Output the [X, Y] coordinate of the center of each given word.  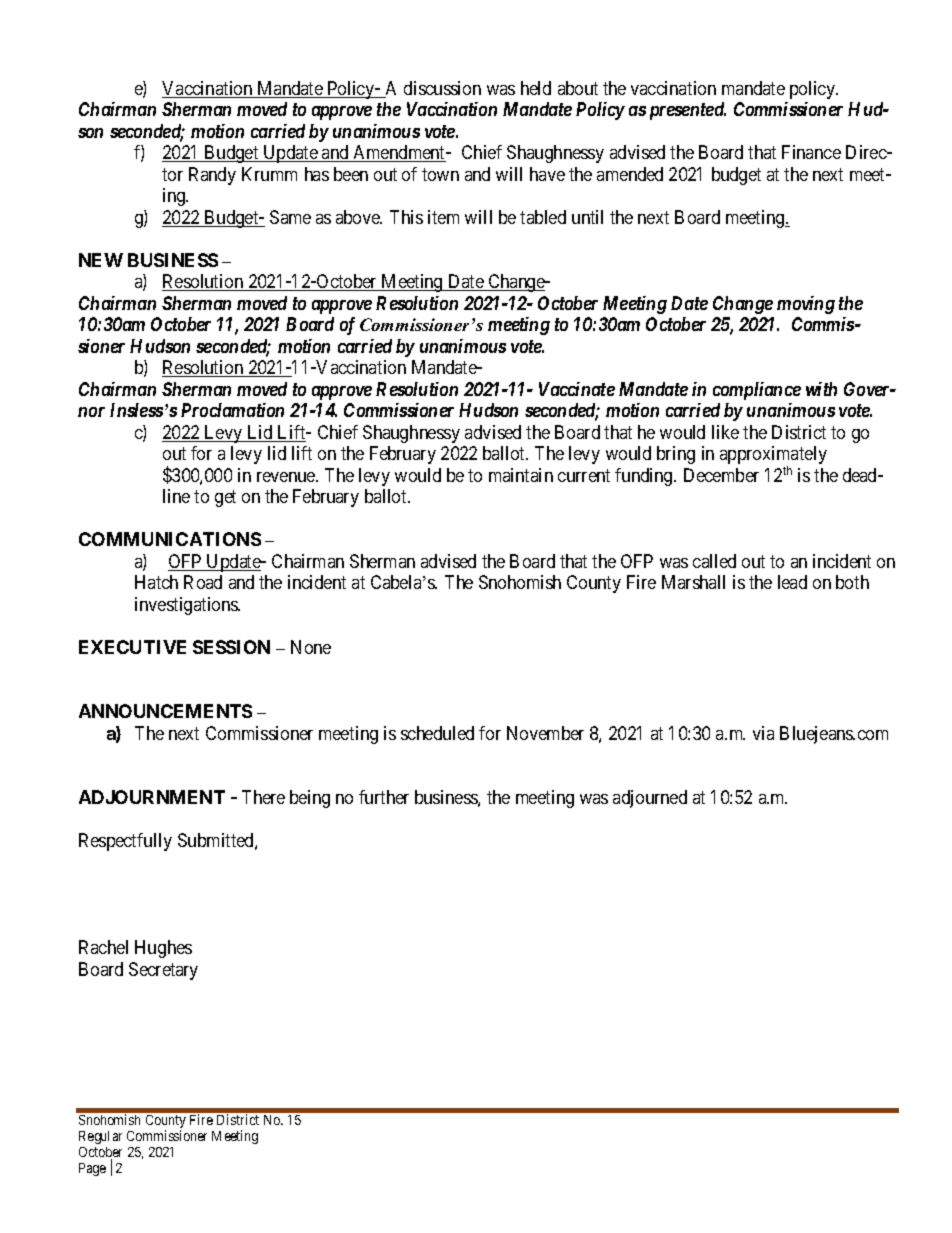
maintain [521, 475]
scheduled [437, 733]
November [545, 733]
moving [806, 305]
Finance [811, 152]
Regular [100, 1137]
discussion [442, 88]
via [763, 733]
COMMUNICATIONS [170, 539]
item [443, 217]
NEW [101, 260]
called [714, 561]
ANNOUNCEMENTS [165, 711]
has [317, 174]
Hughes [163, 949]
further [384, 797]
